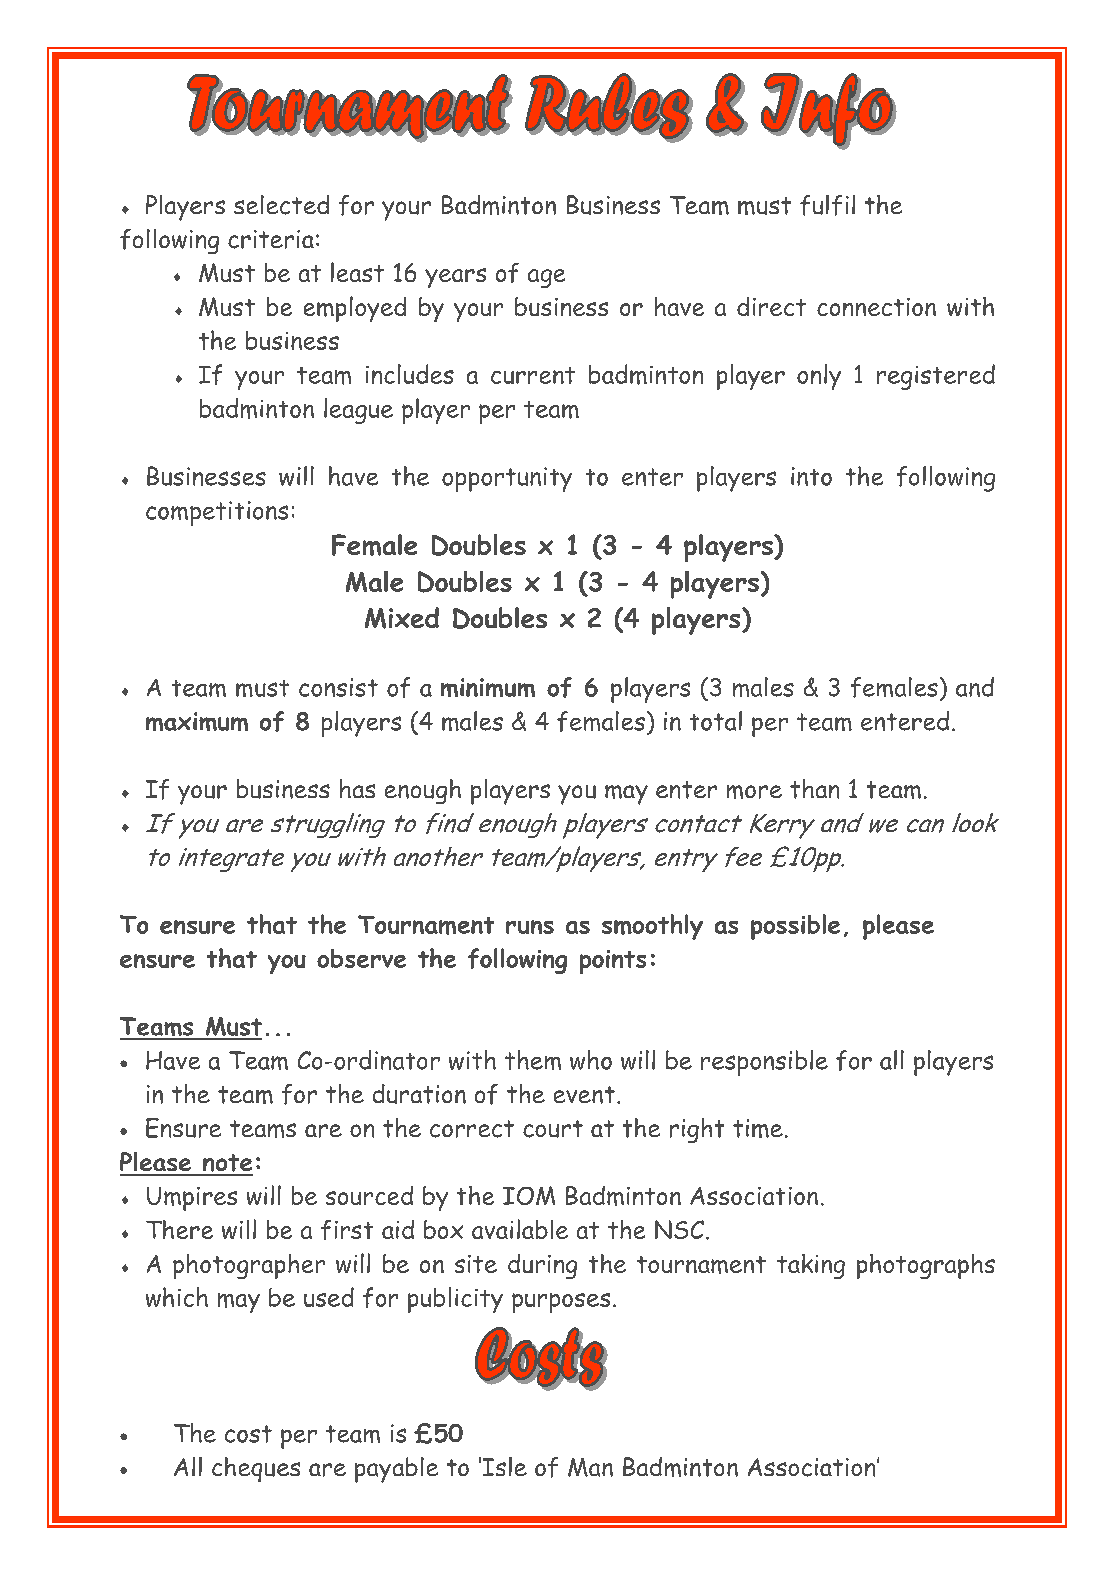  What do you see at coordinates (488, 687) in the screenshot?
I see `minimum` at bounding box center [488, 687].
